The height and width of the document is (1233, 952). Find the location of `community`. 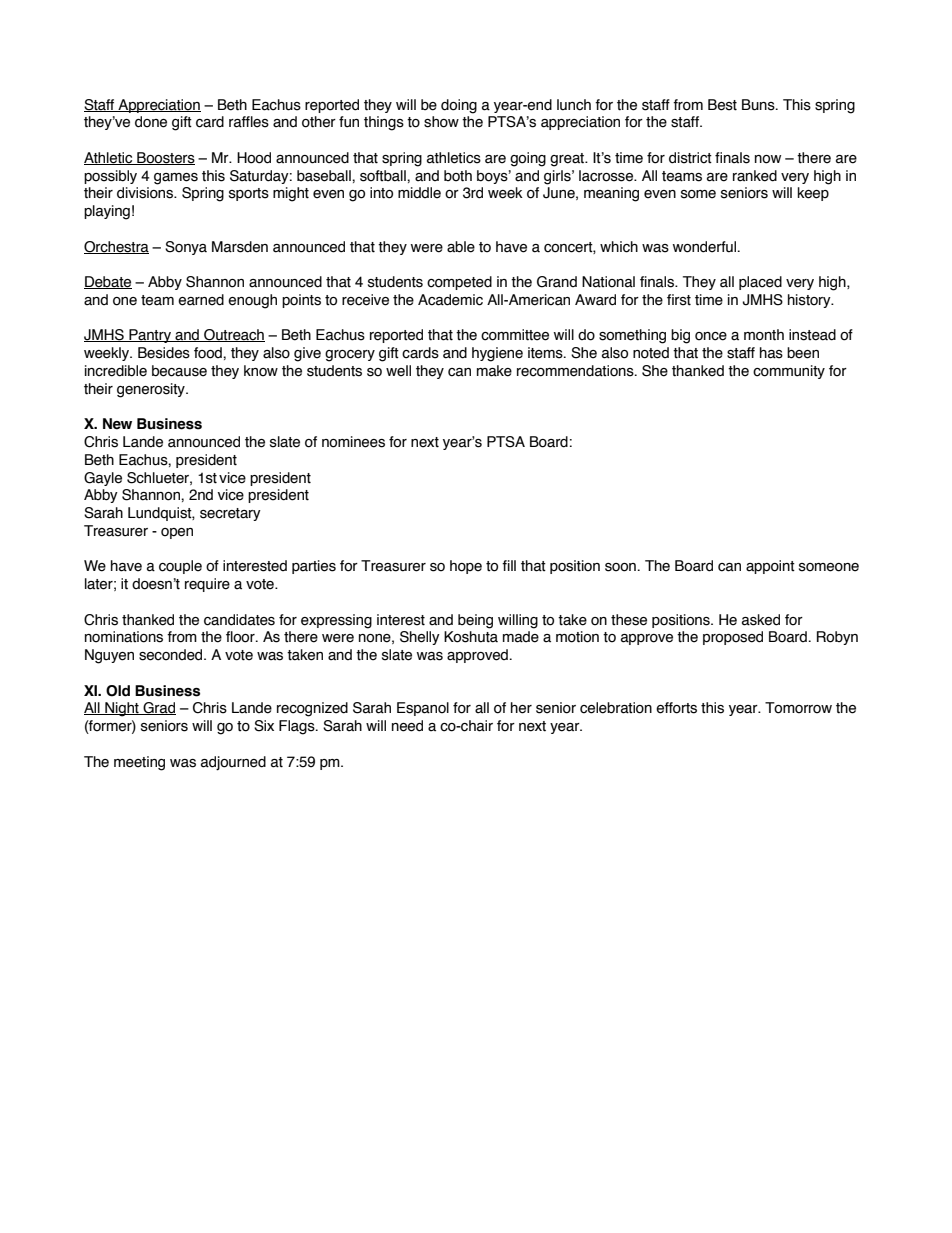

community is located at coordinates (789, 372).
